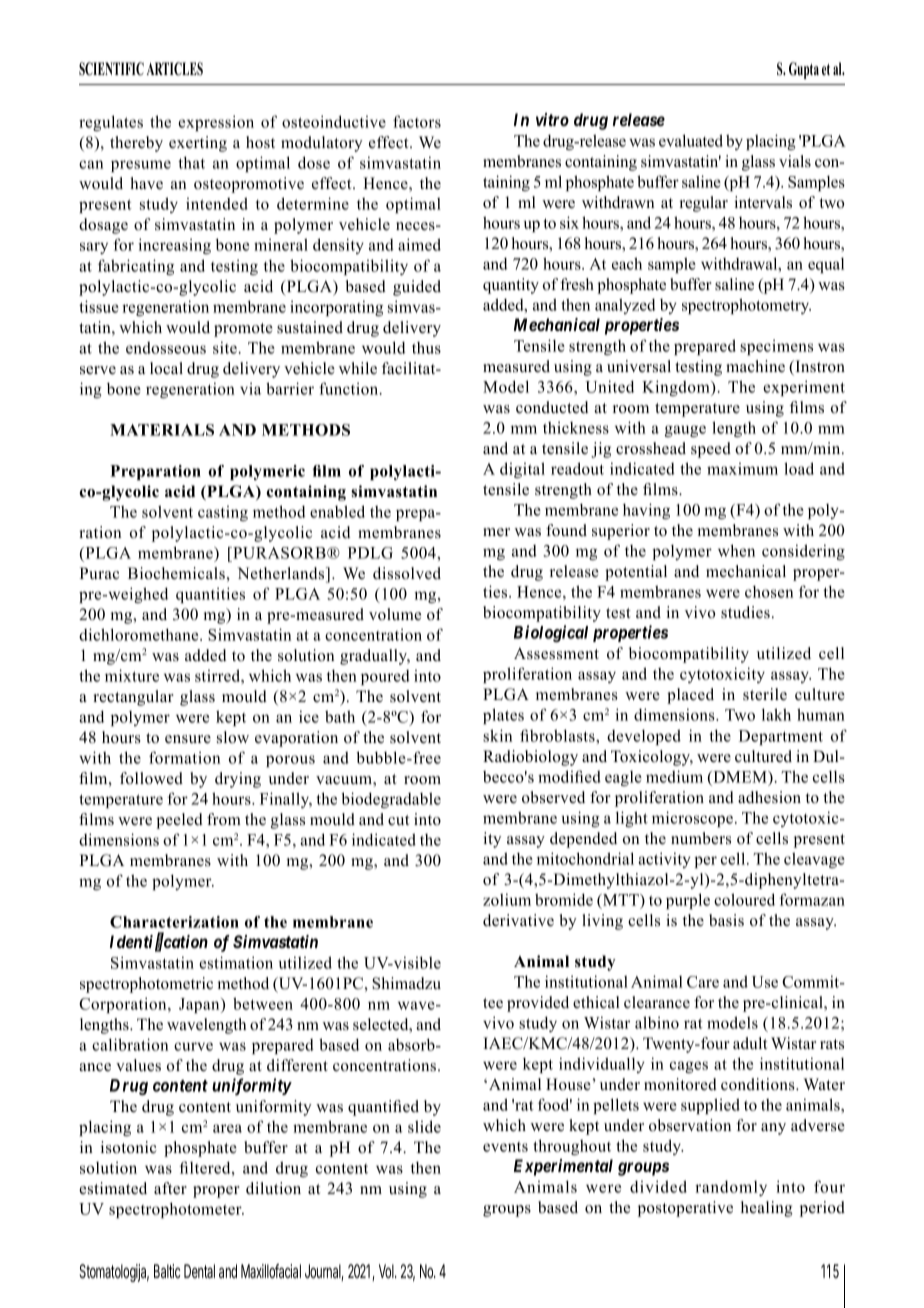 This screenshot has height=1308, width=924. What do you see at coordinates (176, 1210) in the screenshot?
I see `spectrophotometer` at bounding box center [176, 1210].
